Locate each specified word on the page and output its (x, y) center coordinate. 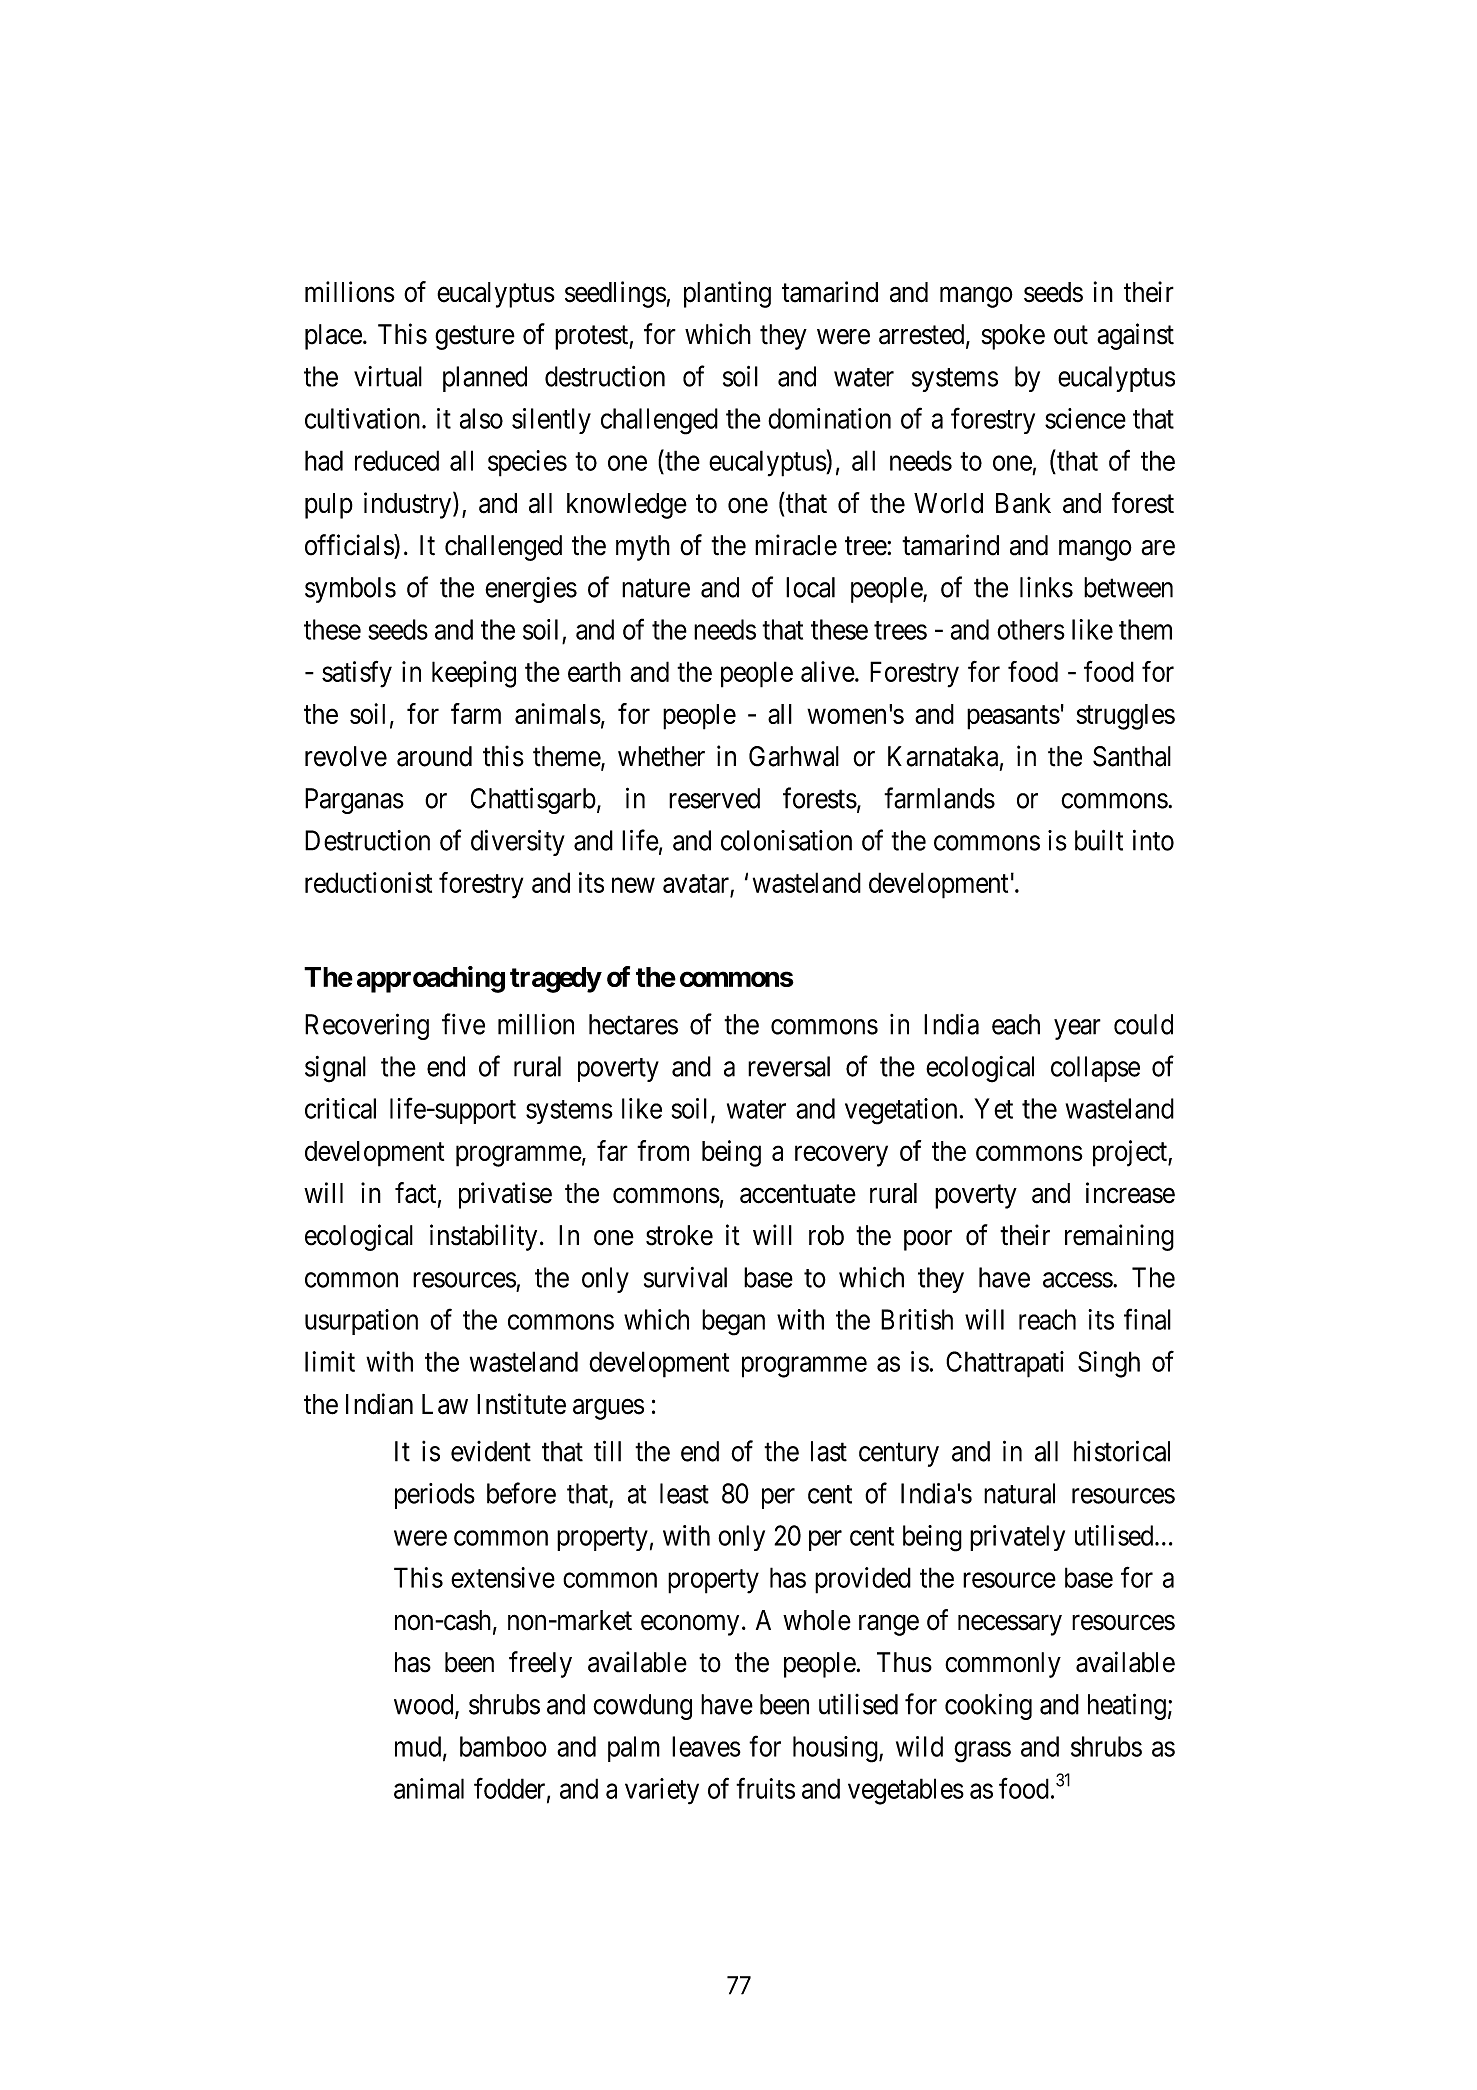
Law (445, 1404)
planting (727, 294)
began (733, 1322)
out (1071, 335)
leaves (706, 1746)
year (1077, 1029)
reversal (789, 1066)
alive (828, 671)
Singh (1109, 1364)
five (463, 1024)
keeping (474, 674)
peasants (1013, 718)
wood (425, 1705)
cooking (988, 1706)
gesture (475, 338)
